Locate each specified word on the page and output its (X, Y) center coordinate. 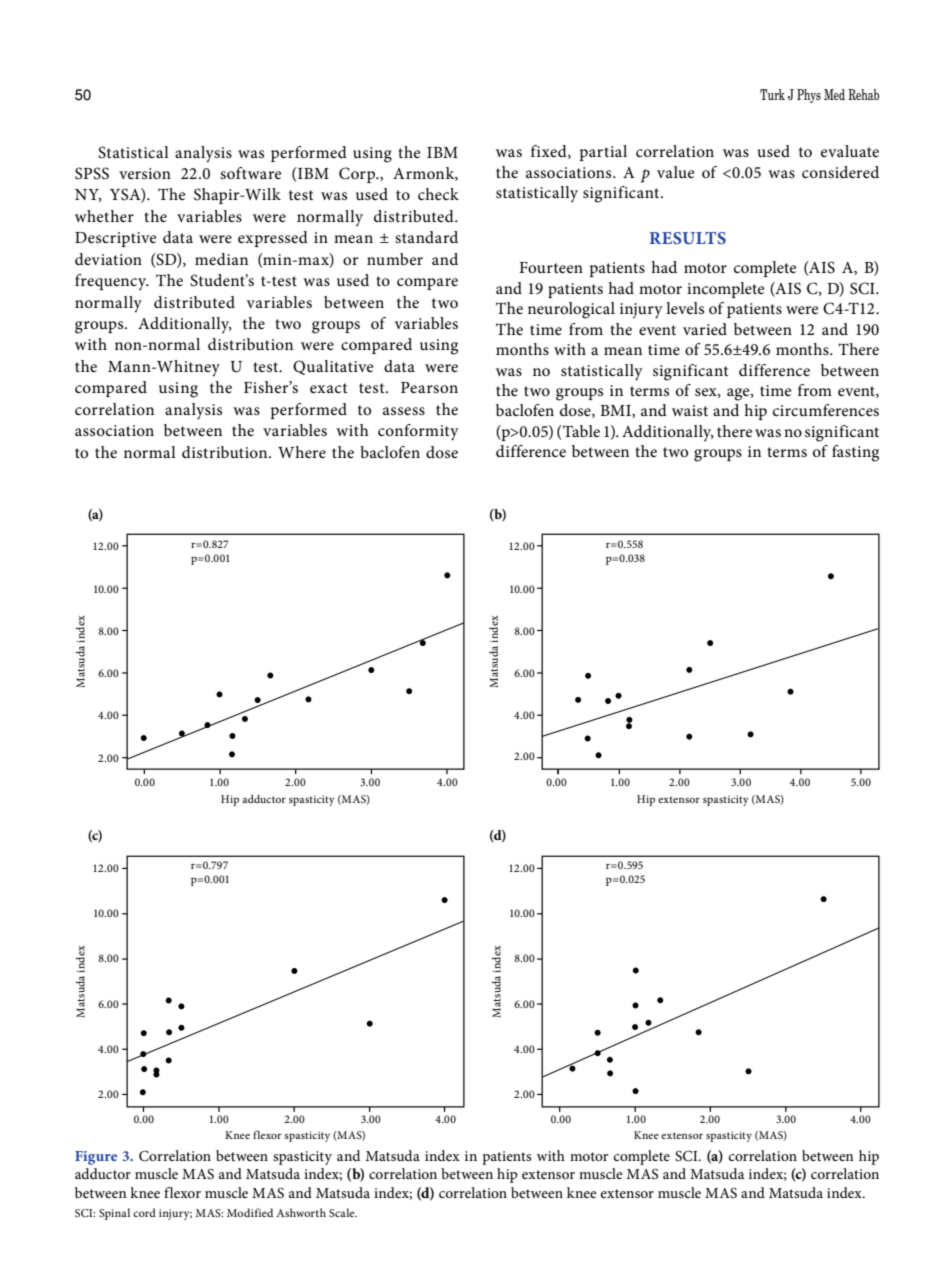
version (145, 173)
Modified (250, 1212)
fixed (550, 152)
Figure (96, 1158)
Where (302, 452)
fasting (855, 453)
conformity (418, 432)
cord (144, 1212)
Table (580, 431)
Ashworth (301, 1212)
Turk (772, 94)
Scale (343, 1212)
